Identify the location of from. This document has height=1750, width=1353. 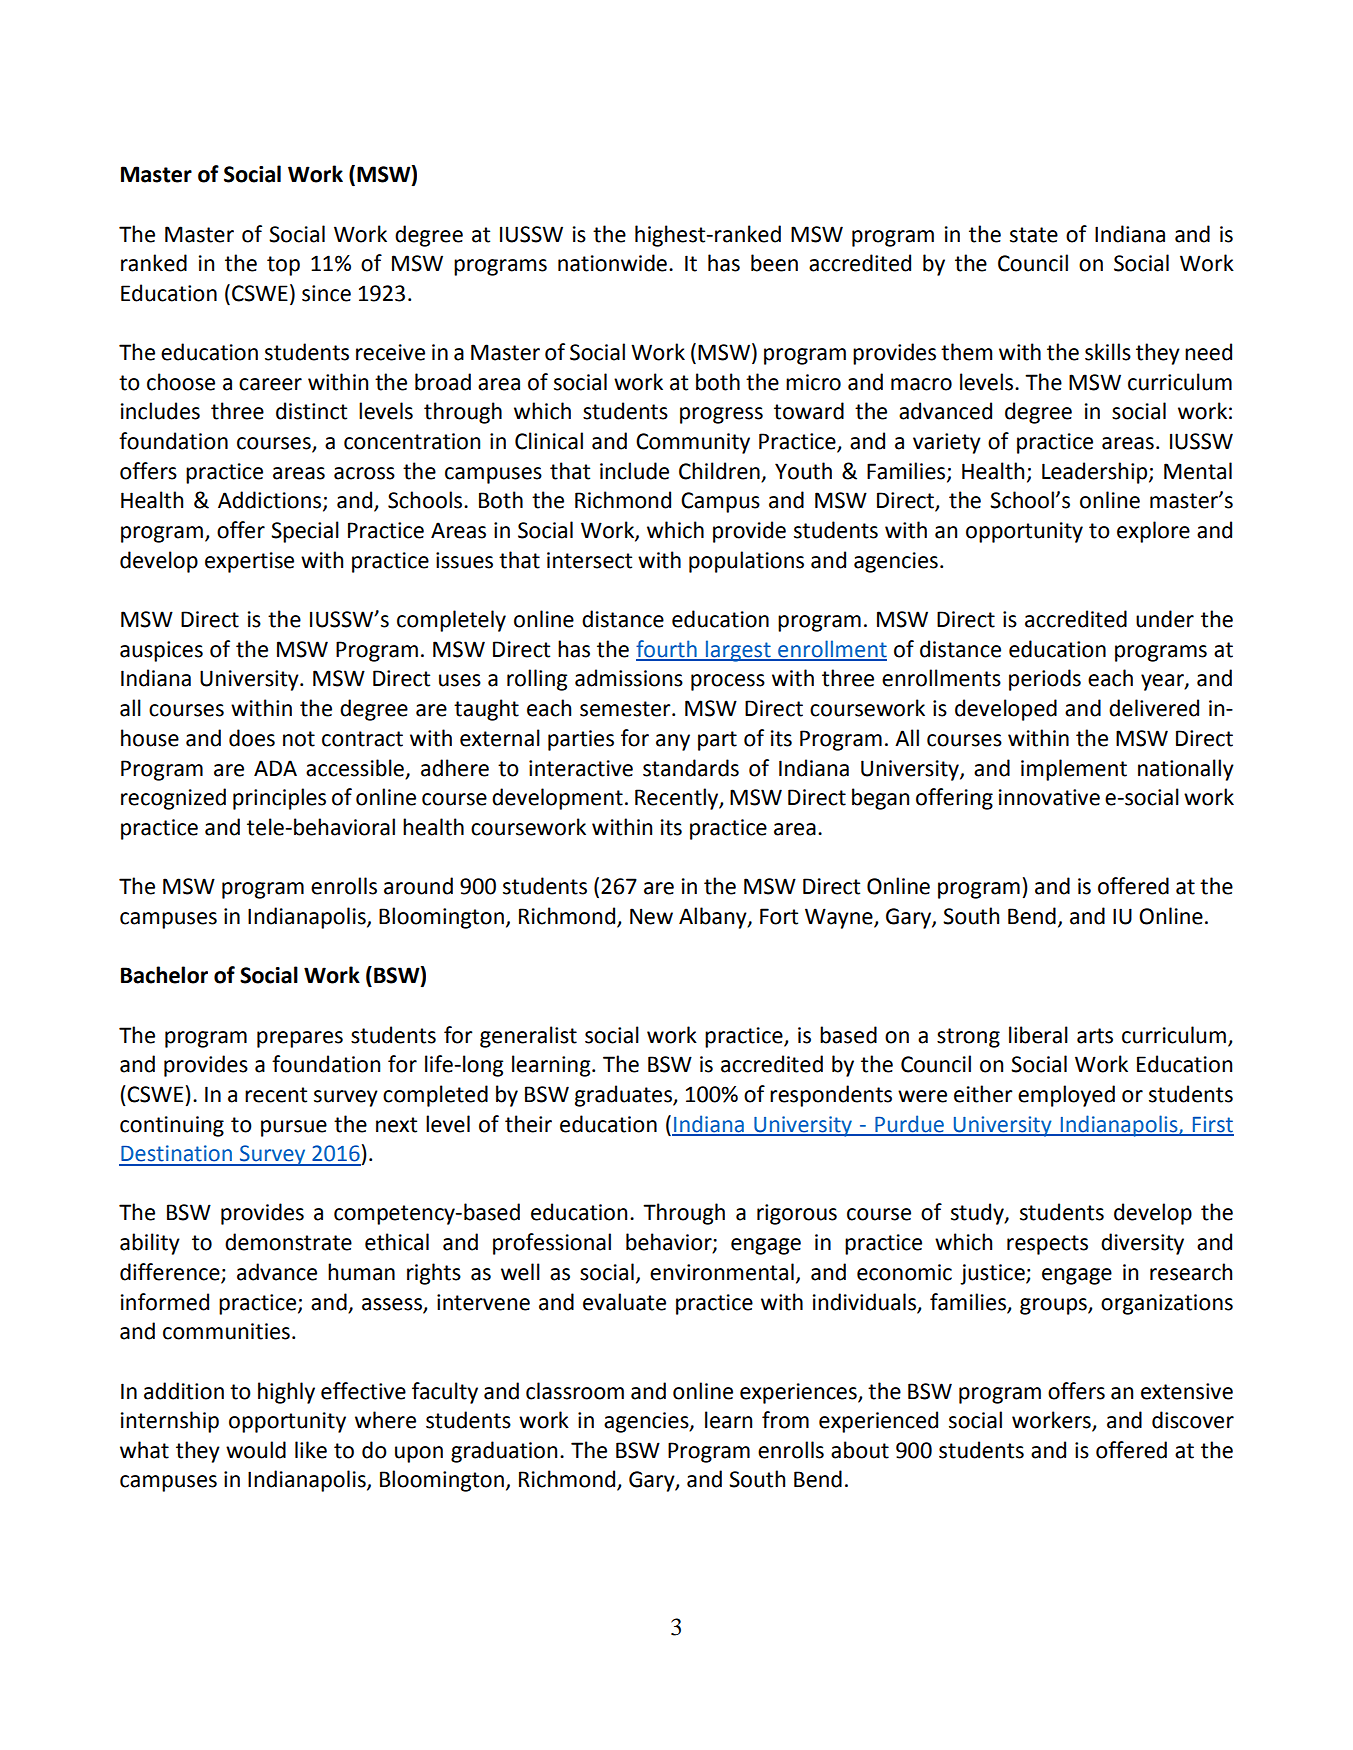
(785, 1420).
